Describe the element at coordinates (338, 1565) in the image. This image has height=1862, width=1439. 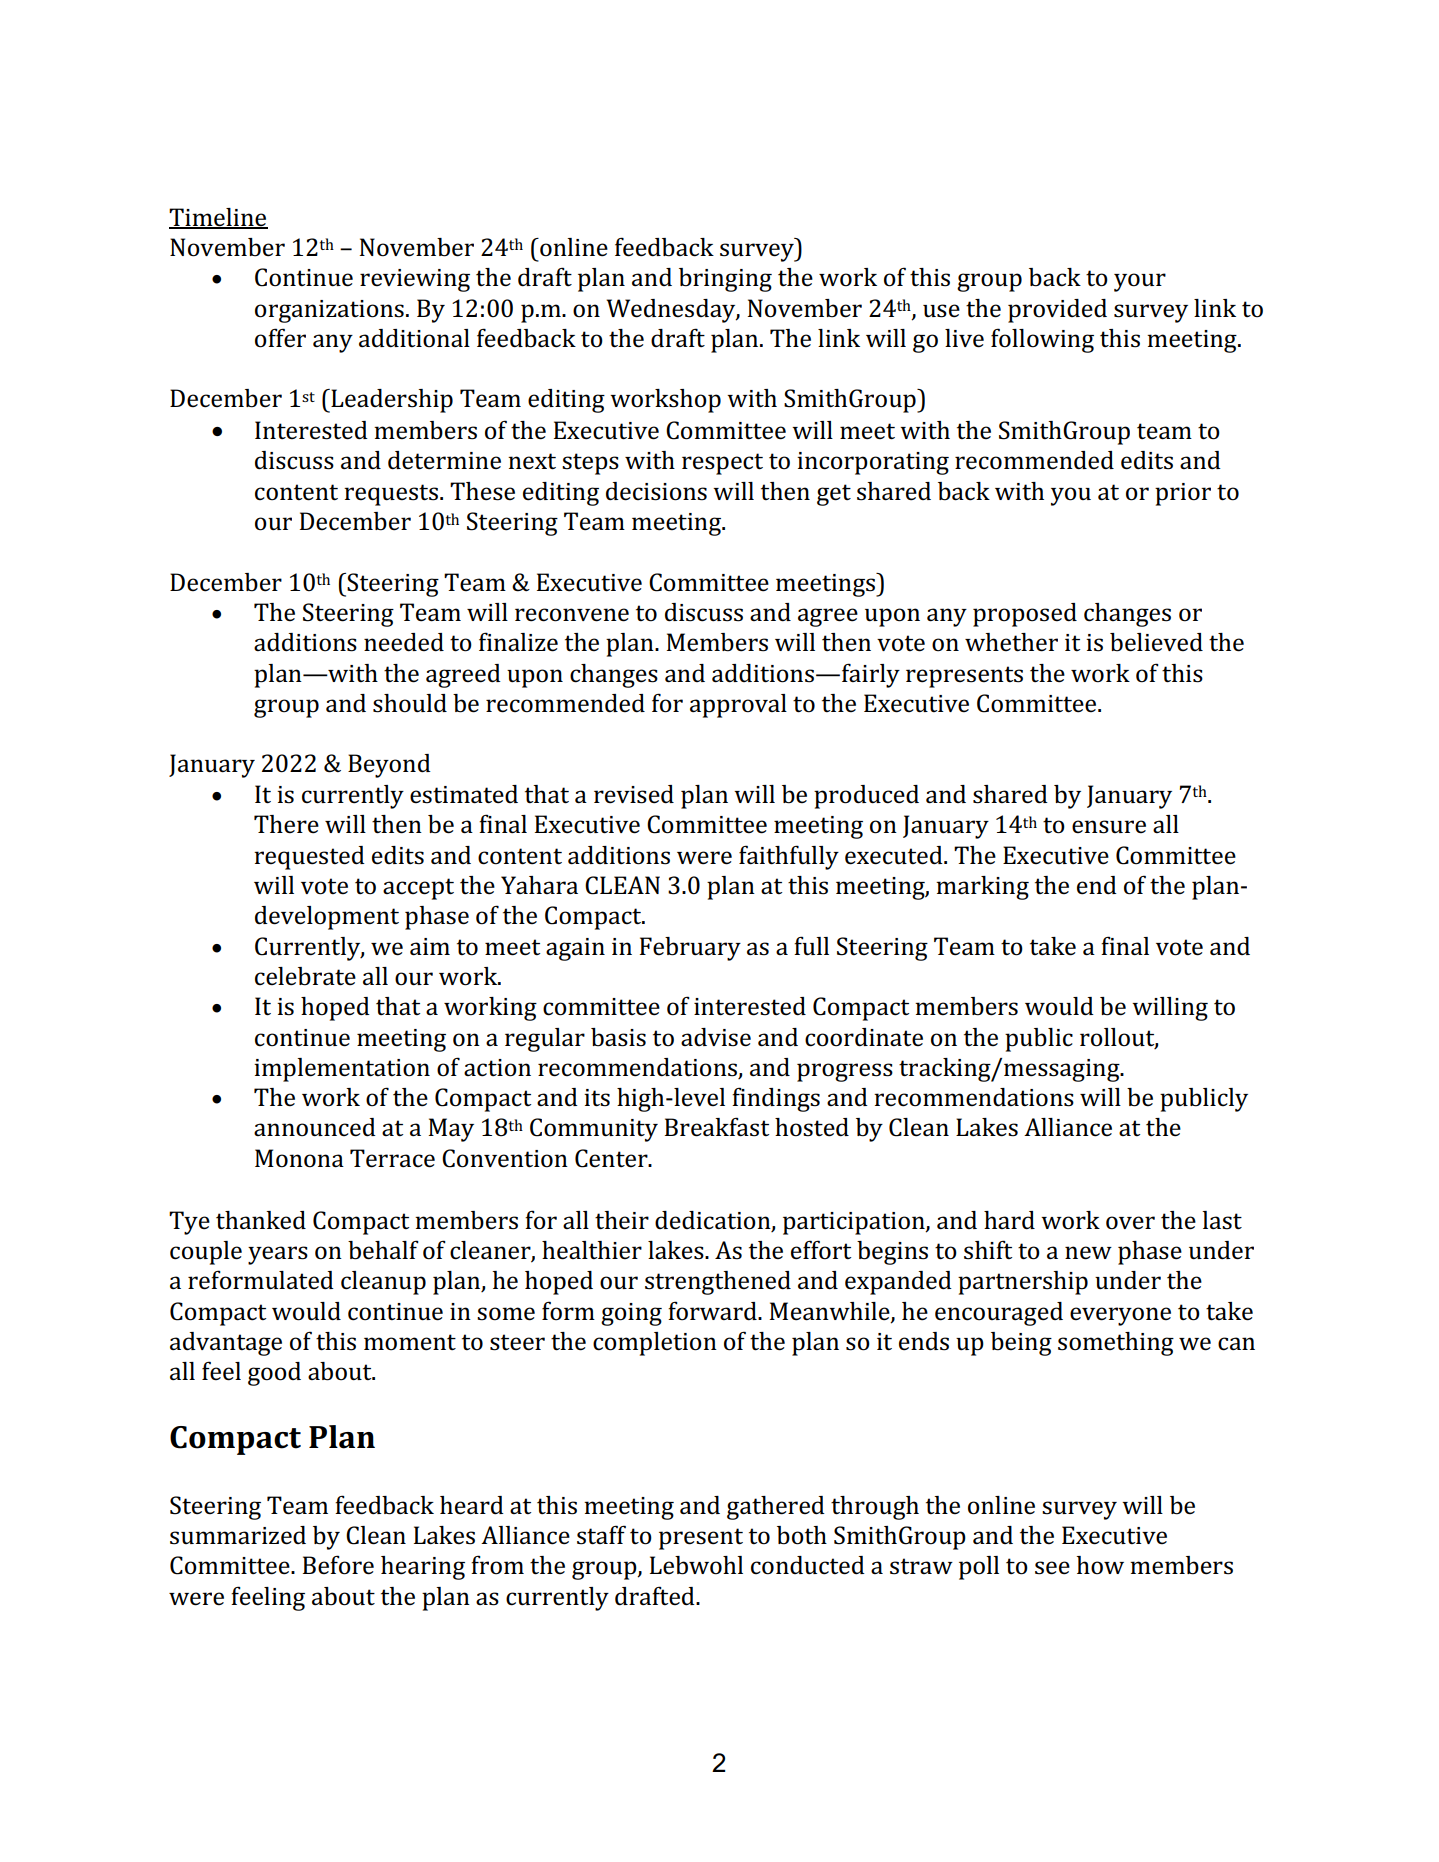
I see `Before` at that location.
